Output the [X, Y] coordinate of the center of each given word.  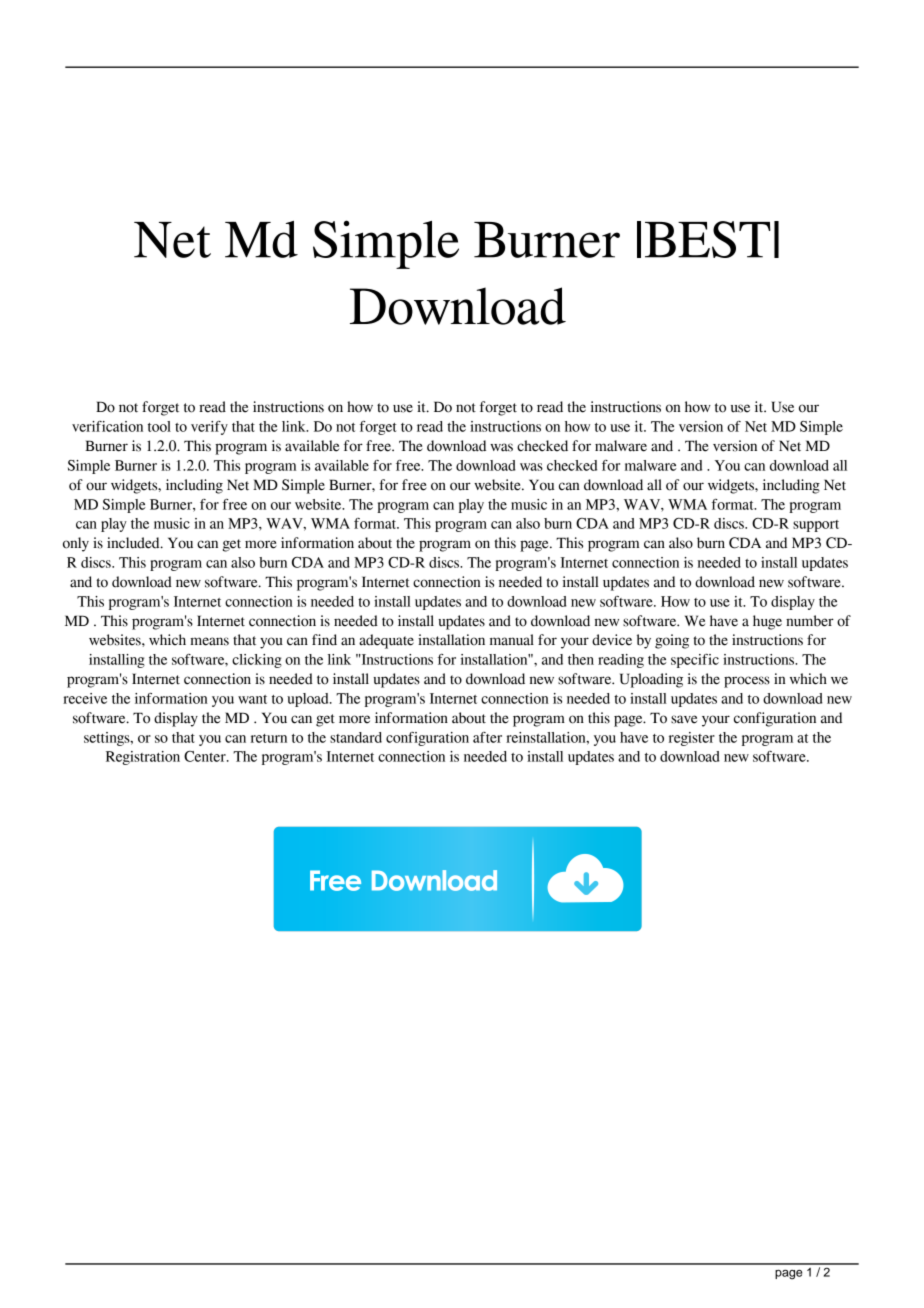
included [134, 543]
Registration [143, 758]
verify [209, 428]
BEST [708, 239]
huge [767, 622]
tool [159, 426]
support [816, 526]
